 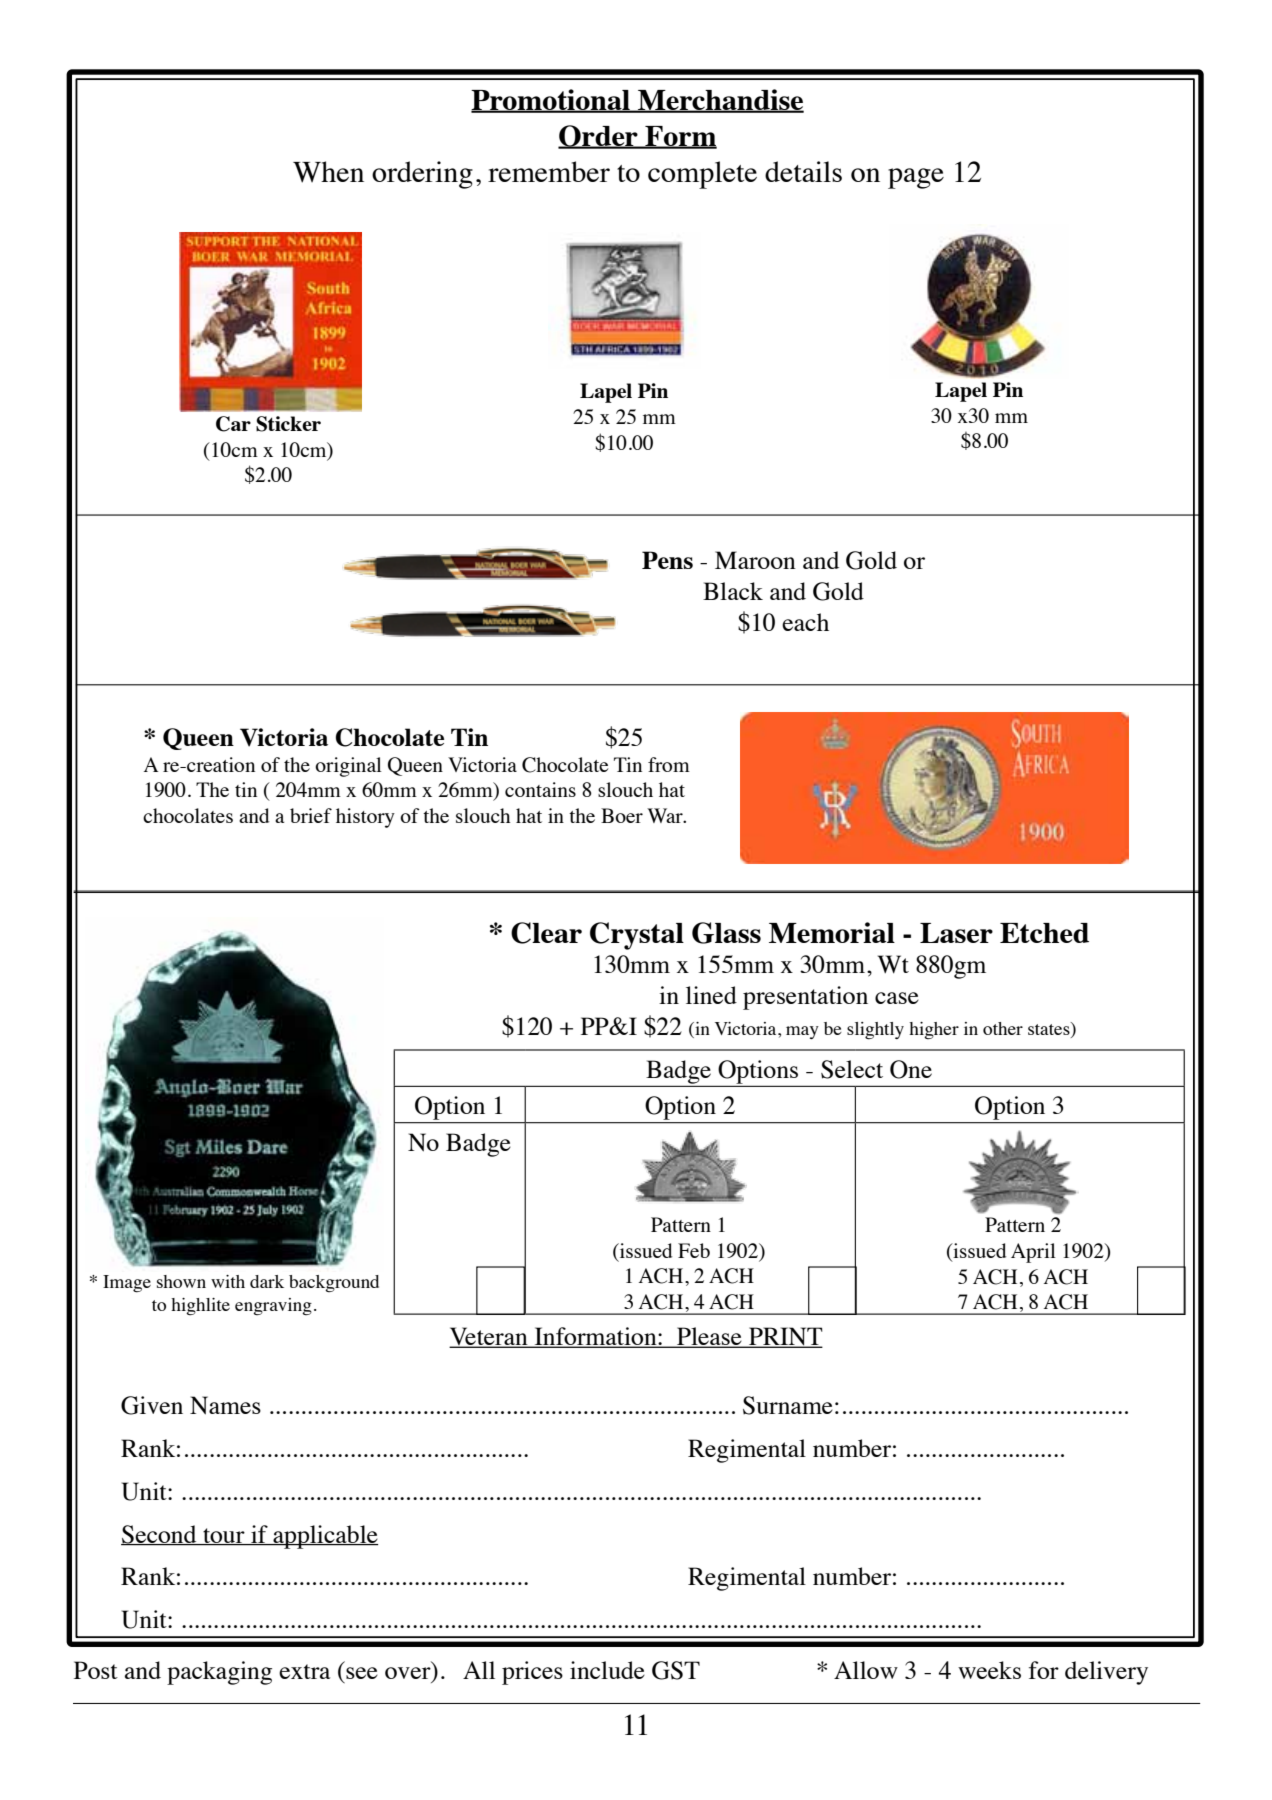 What do you see at coordinates (233, 424) in the screenshot?
I see `Car` at bounding box center [233, 424].
